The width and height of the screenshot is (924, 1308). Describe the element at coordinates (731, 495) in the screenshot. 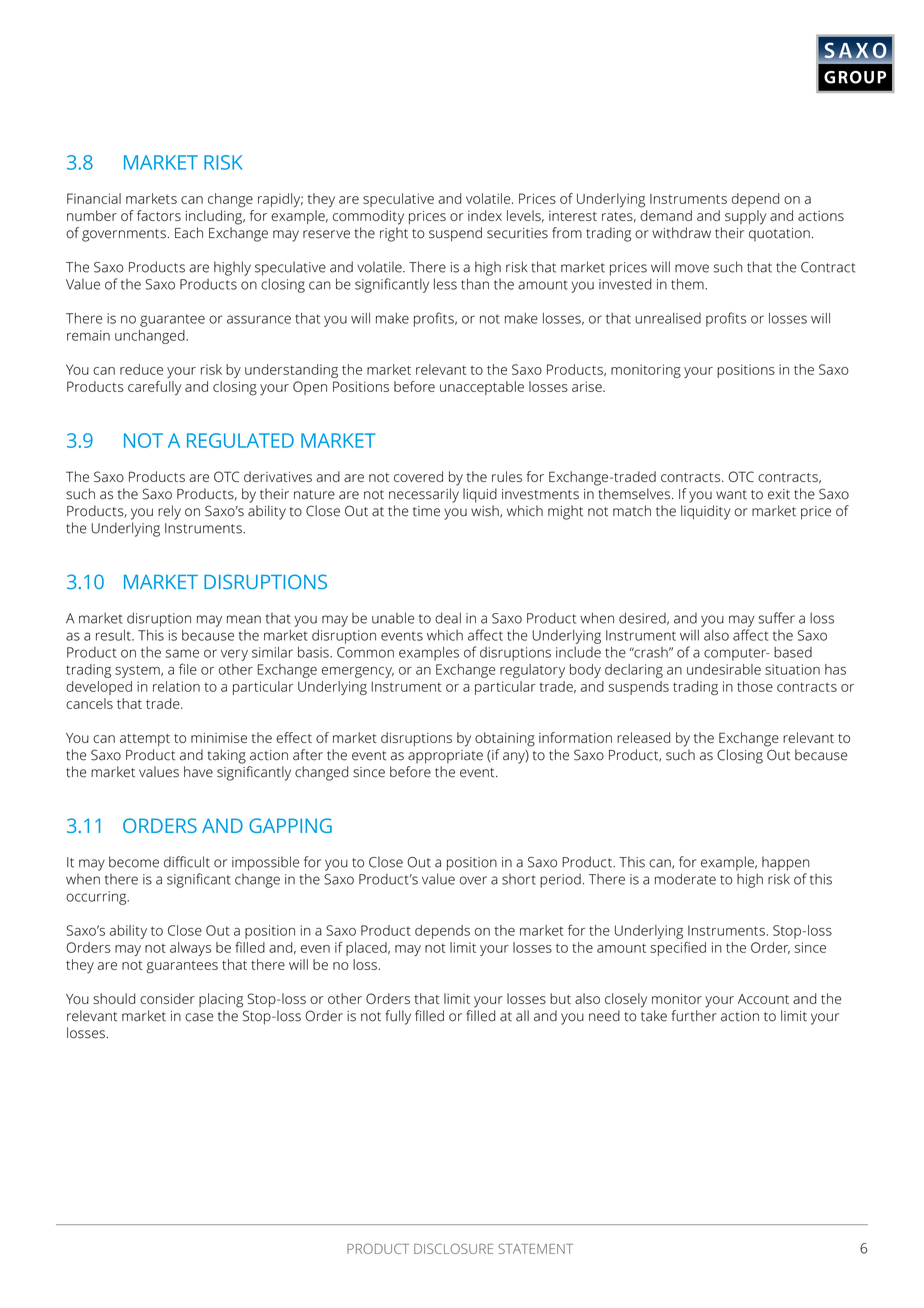

I see `want` at that location.
